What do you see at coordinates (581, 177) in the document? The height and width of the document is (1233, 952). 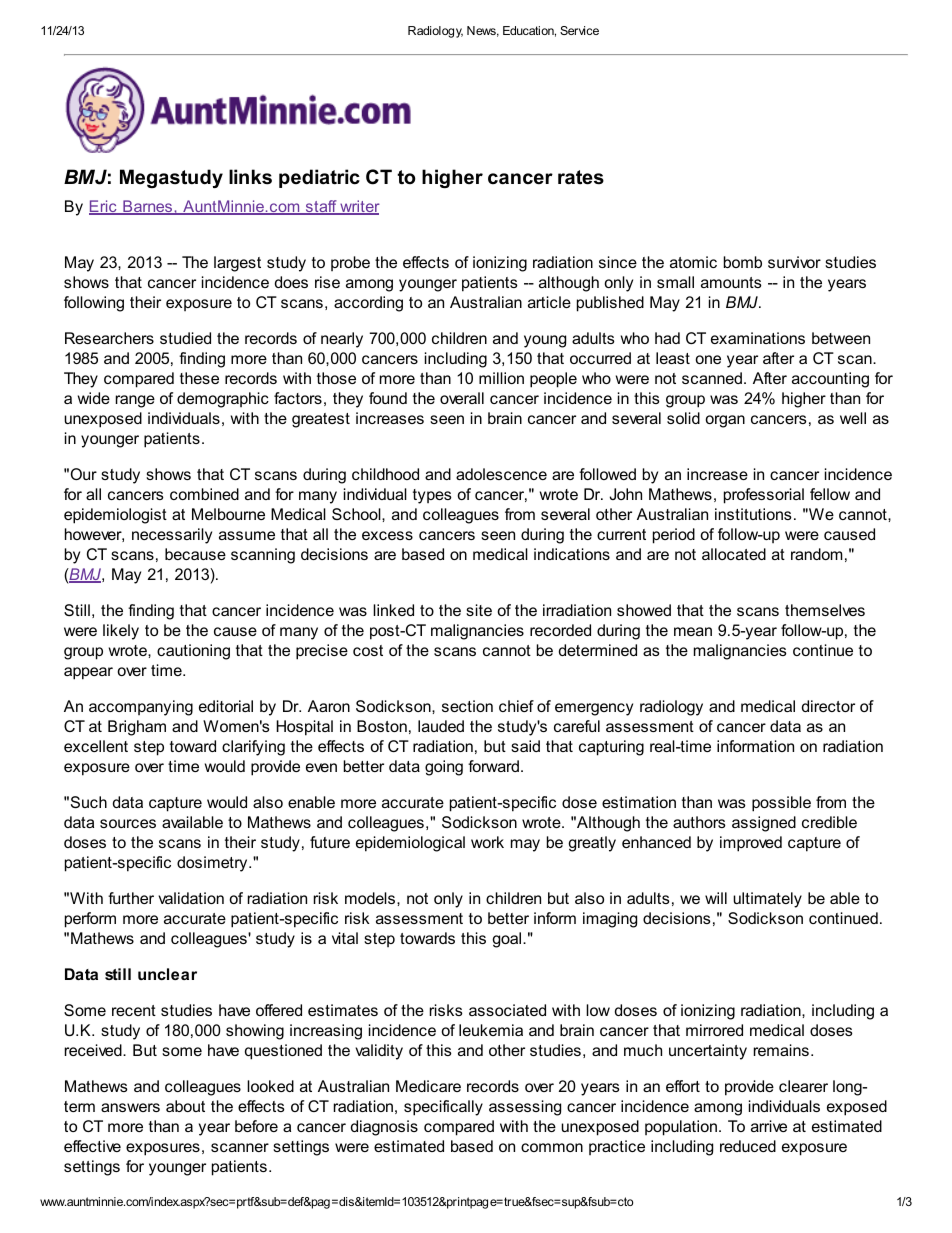 I see `rates` at bounding box center [581, 177].
